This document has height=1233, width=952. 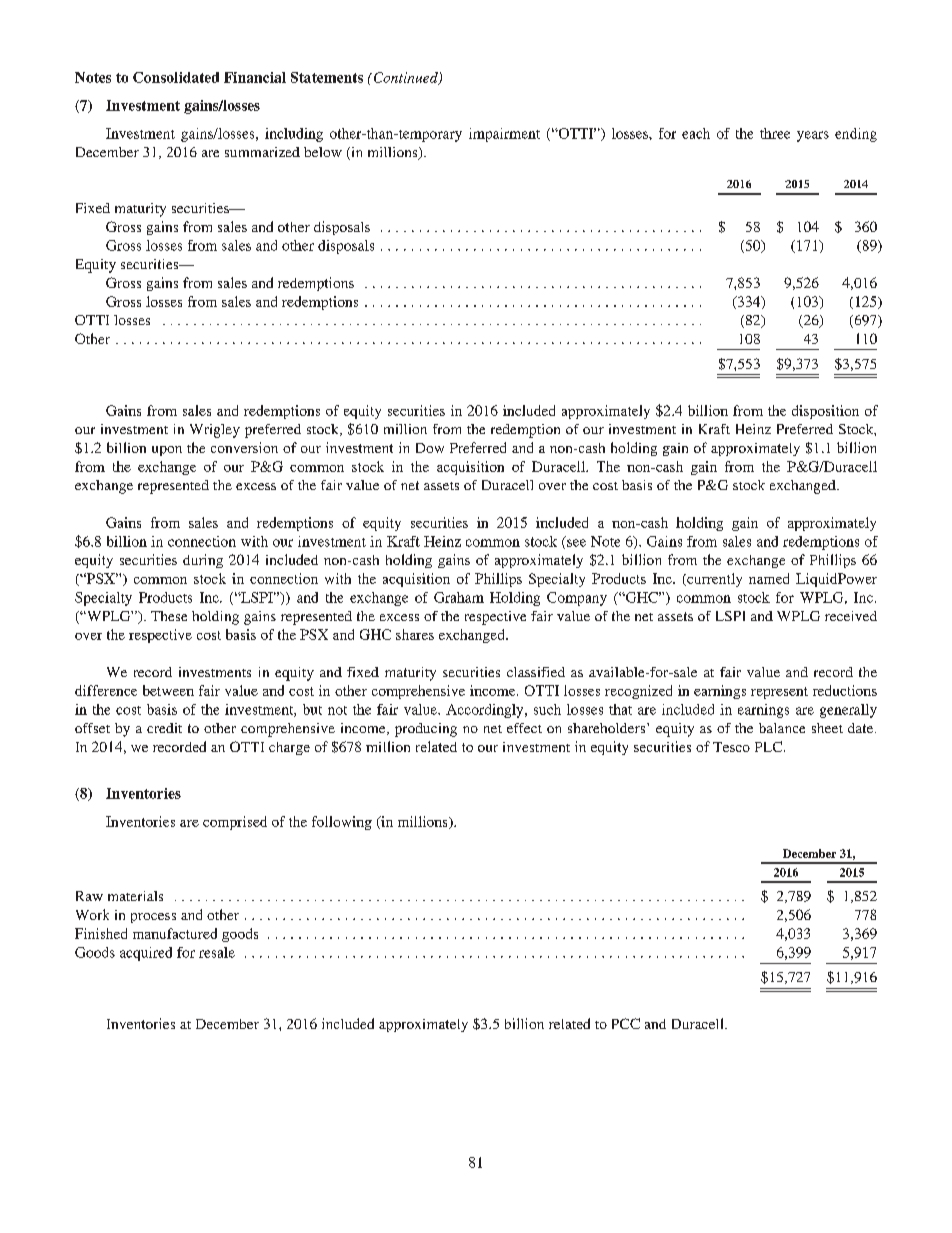 What do you see at coordinates (459, 597) in the document?
I see `Graham` at bounding box center [459, 597].
